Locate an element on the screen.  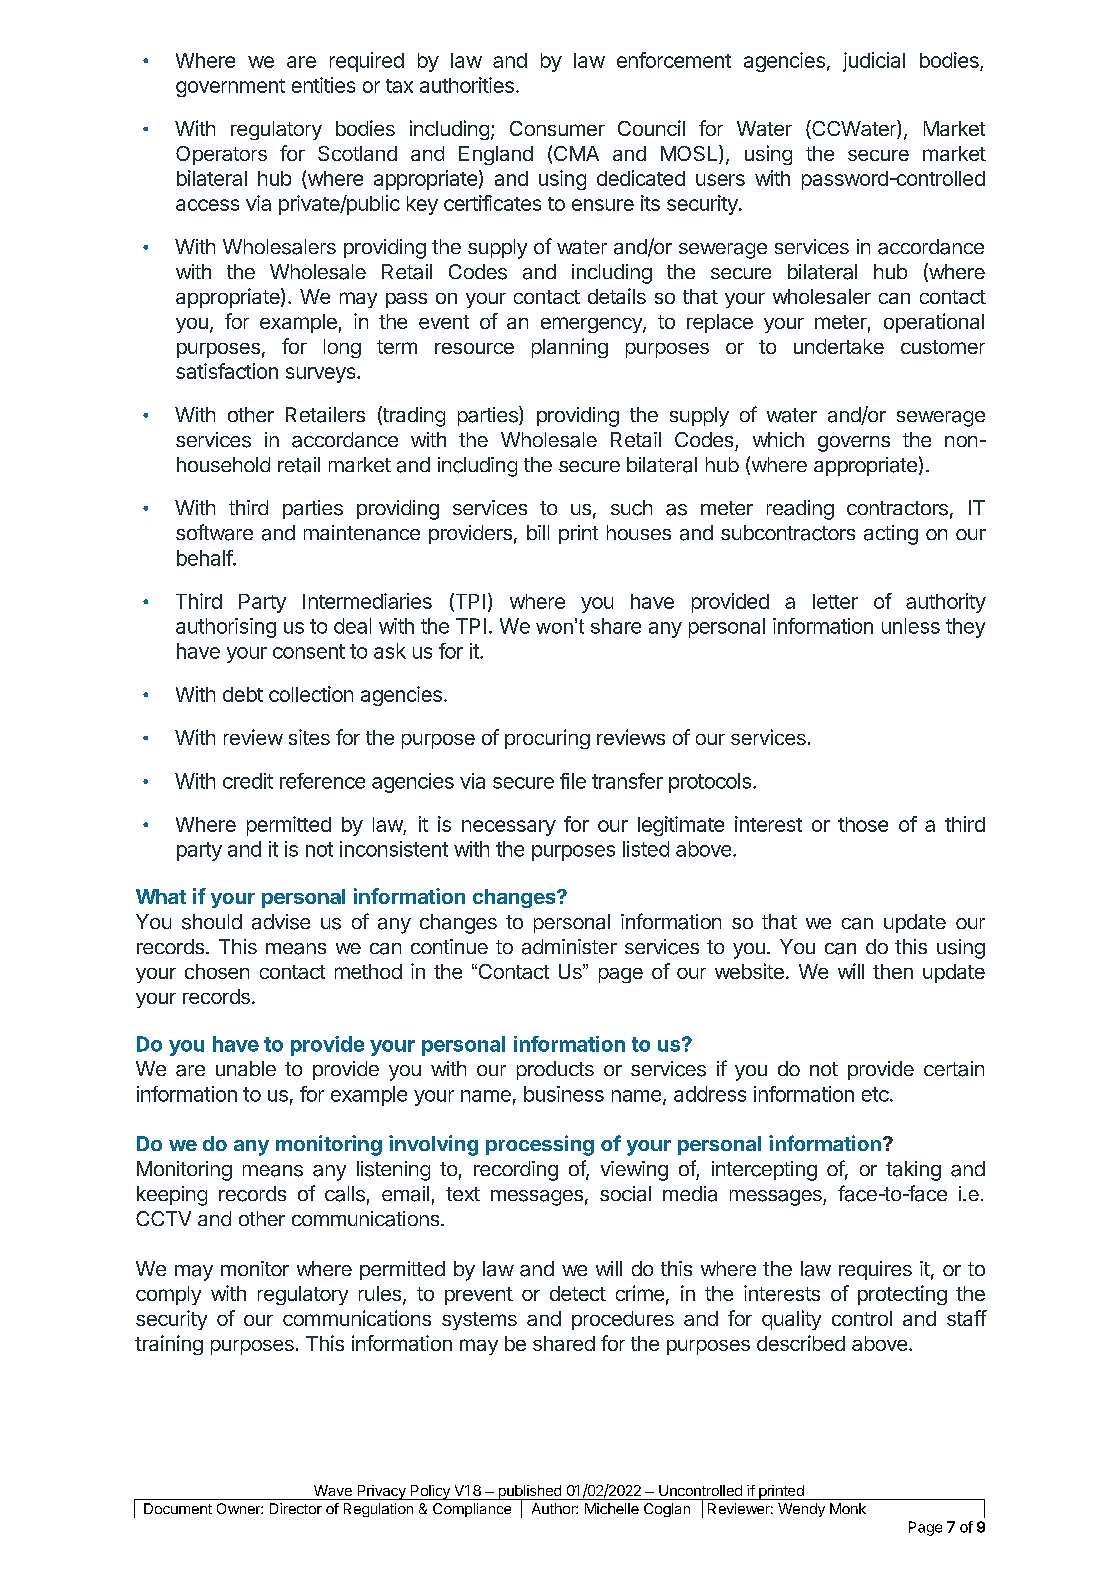
Monk is located at coordinates (848, 1508).
